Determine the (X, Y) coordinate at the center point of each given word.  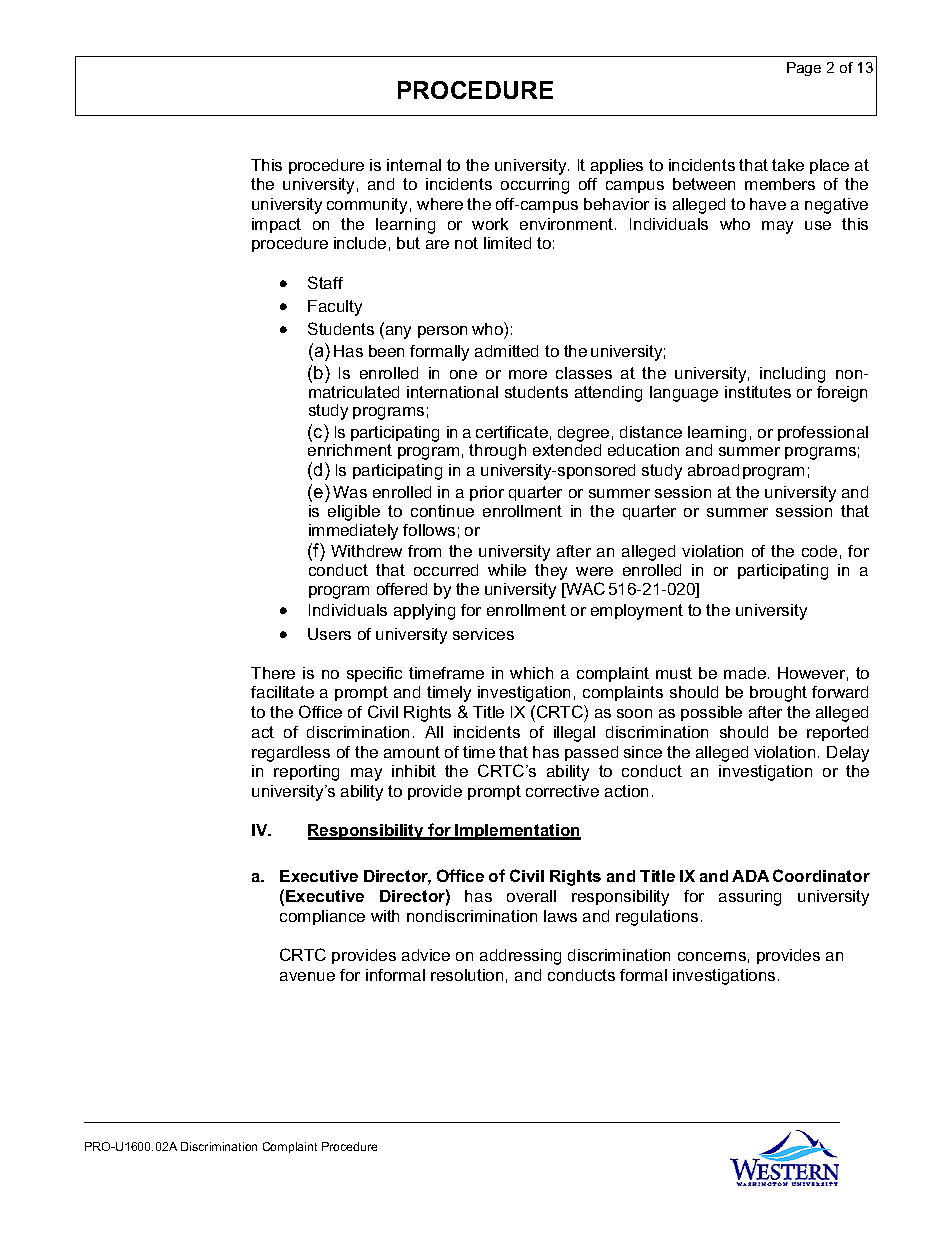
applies (617, 166)
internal (414, 165)
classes (584, 373)
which (531, 673)
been (386, 351)
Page (804, 69)
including (792, 375)
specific (374, 674)
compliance (322, 917)
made (746, 673)
